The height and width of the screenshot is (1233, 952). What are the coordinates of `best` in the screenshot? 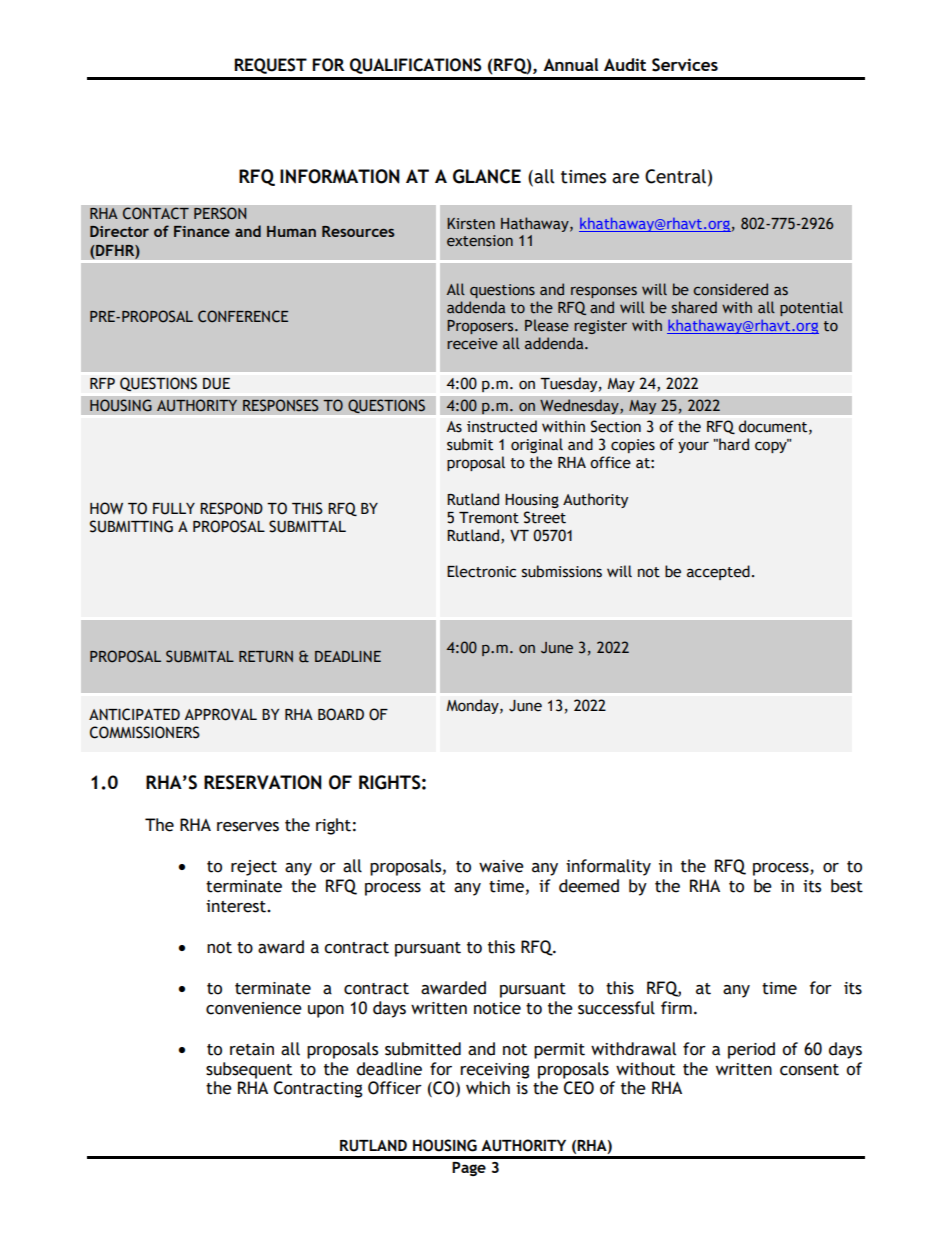 It's located at (847, 886).
